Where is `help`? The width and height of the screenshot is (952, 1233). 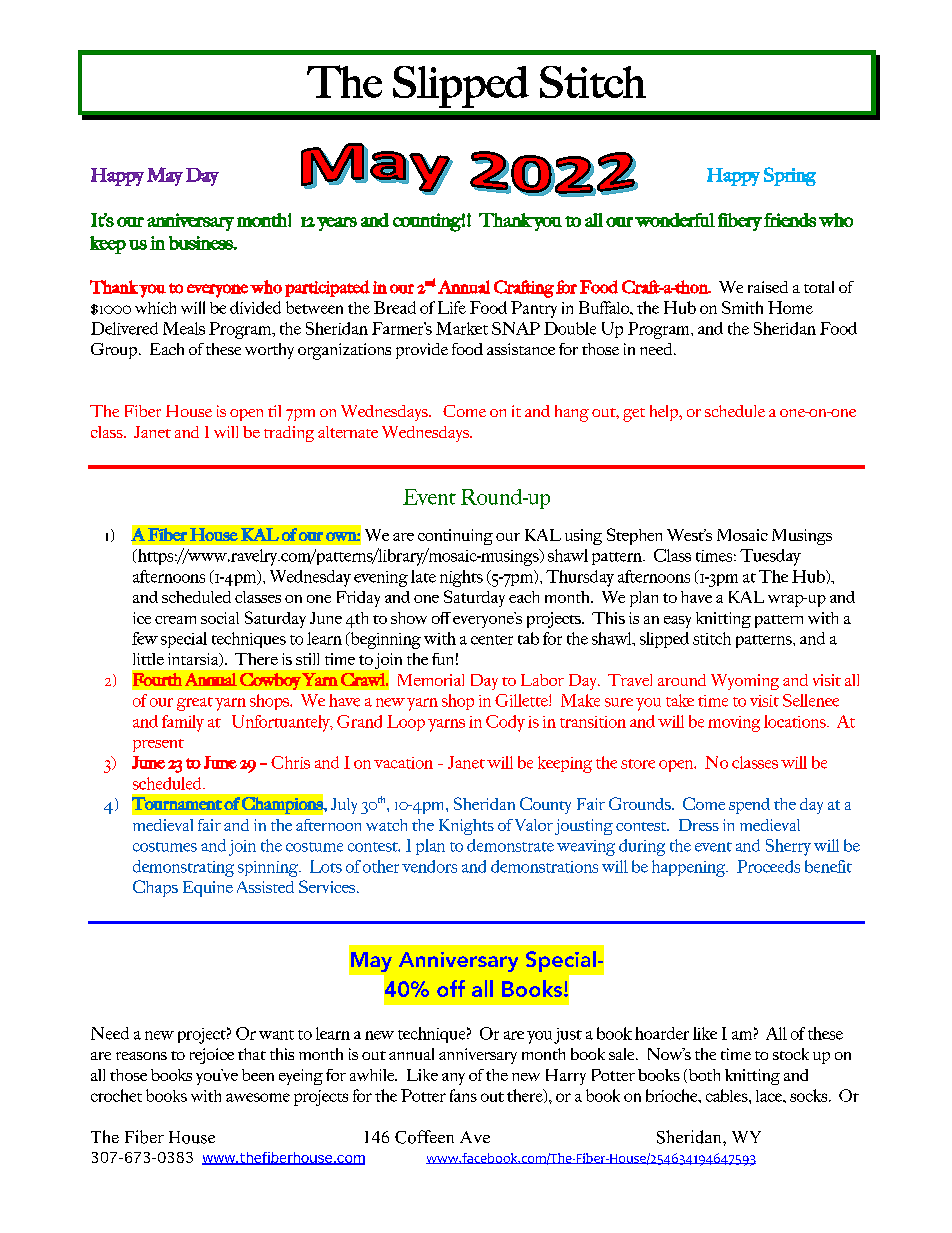 help is located at coordinates (665, 413).
